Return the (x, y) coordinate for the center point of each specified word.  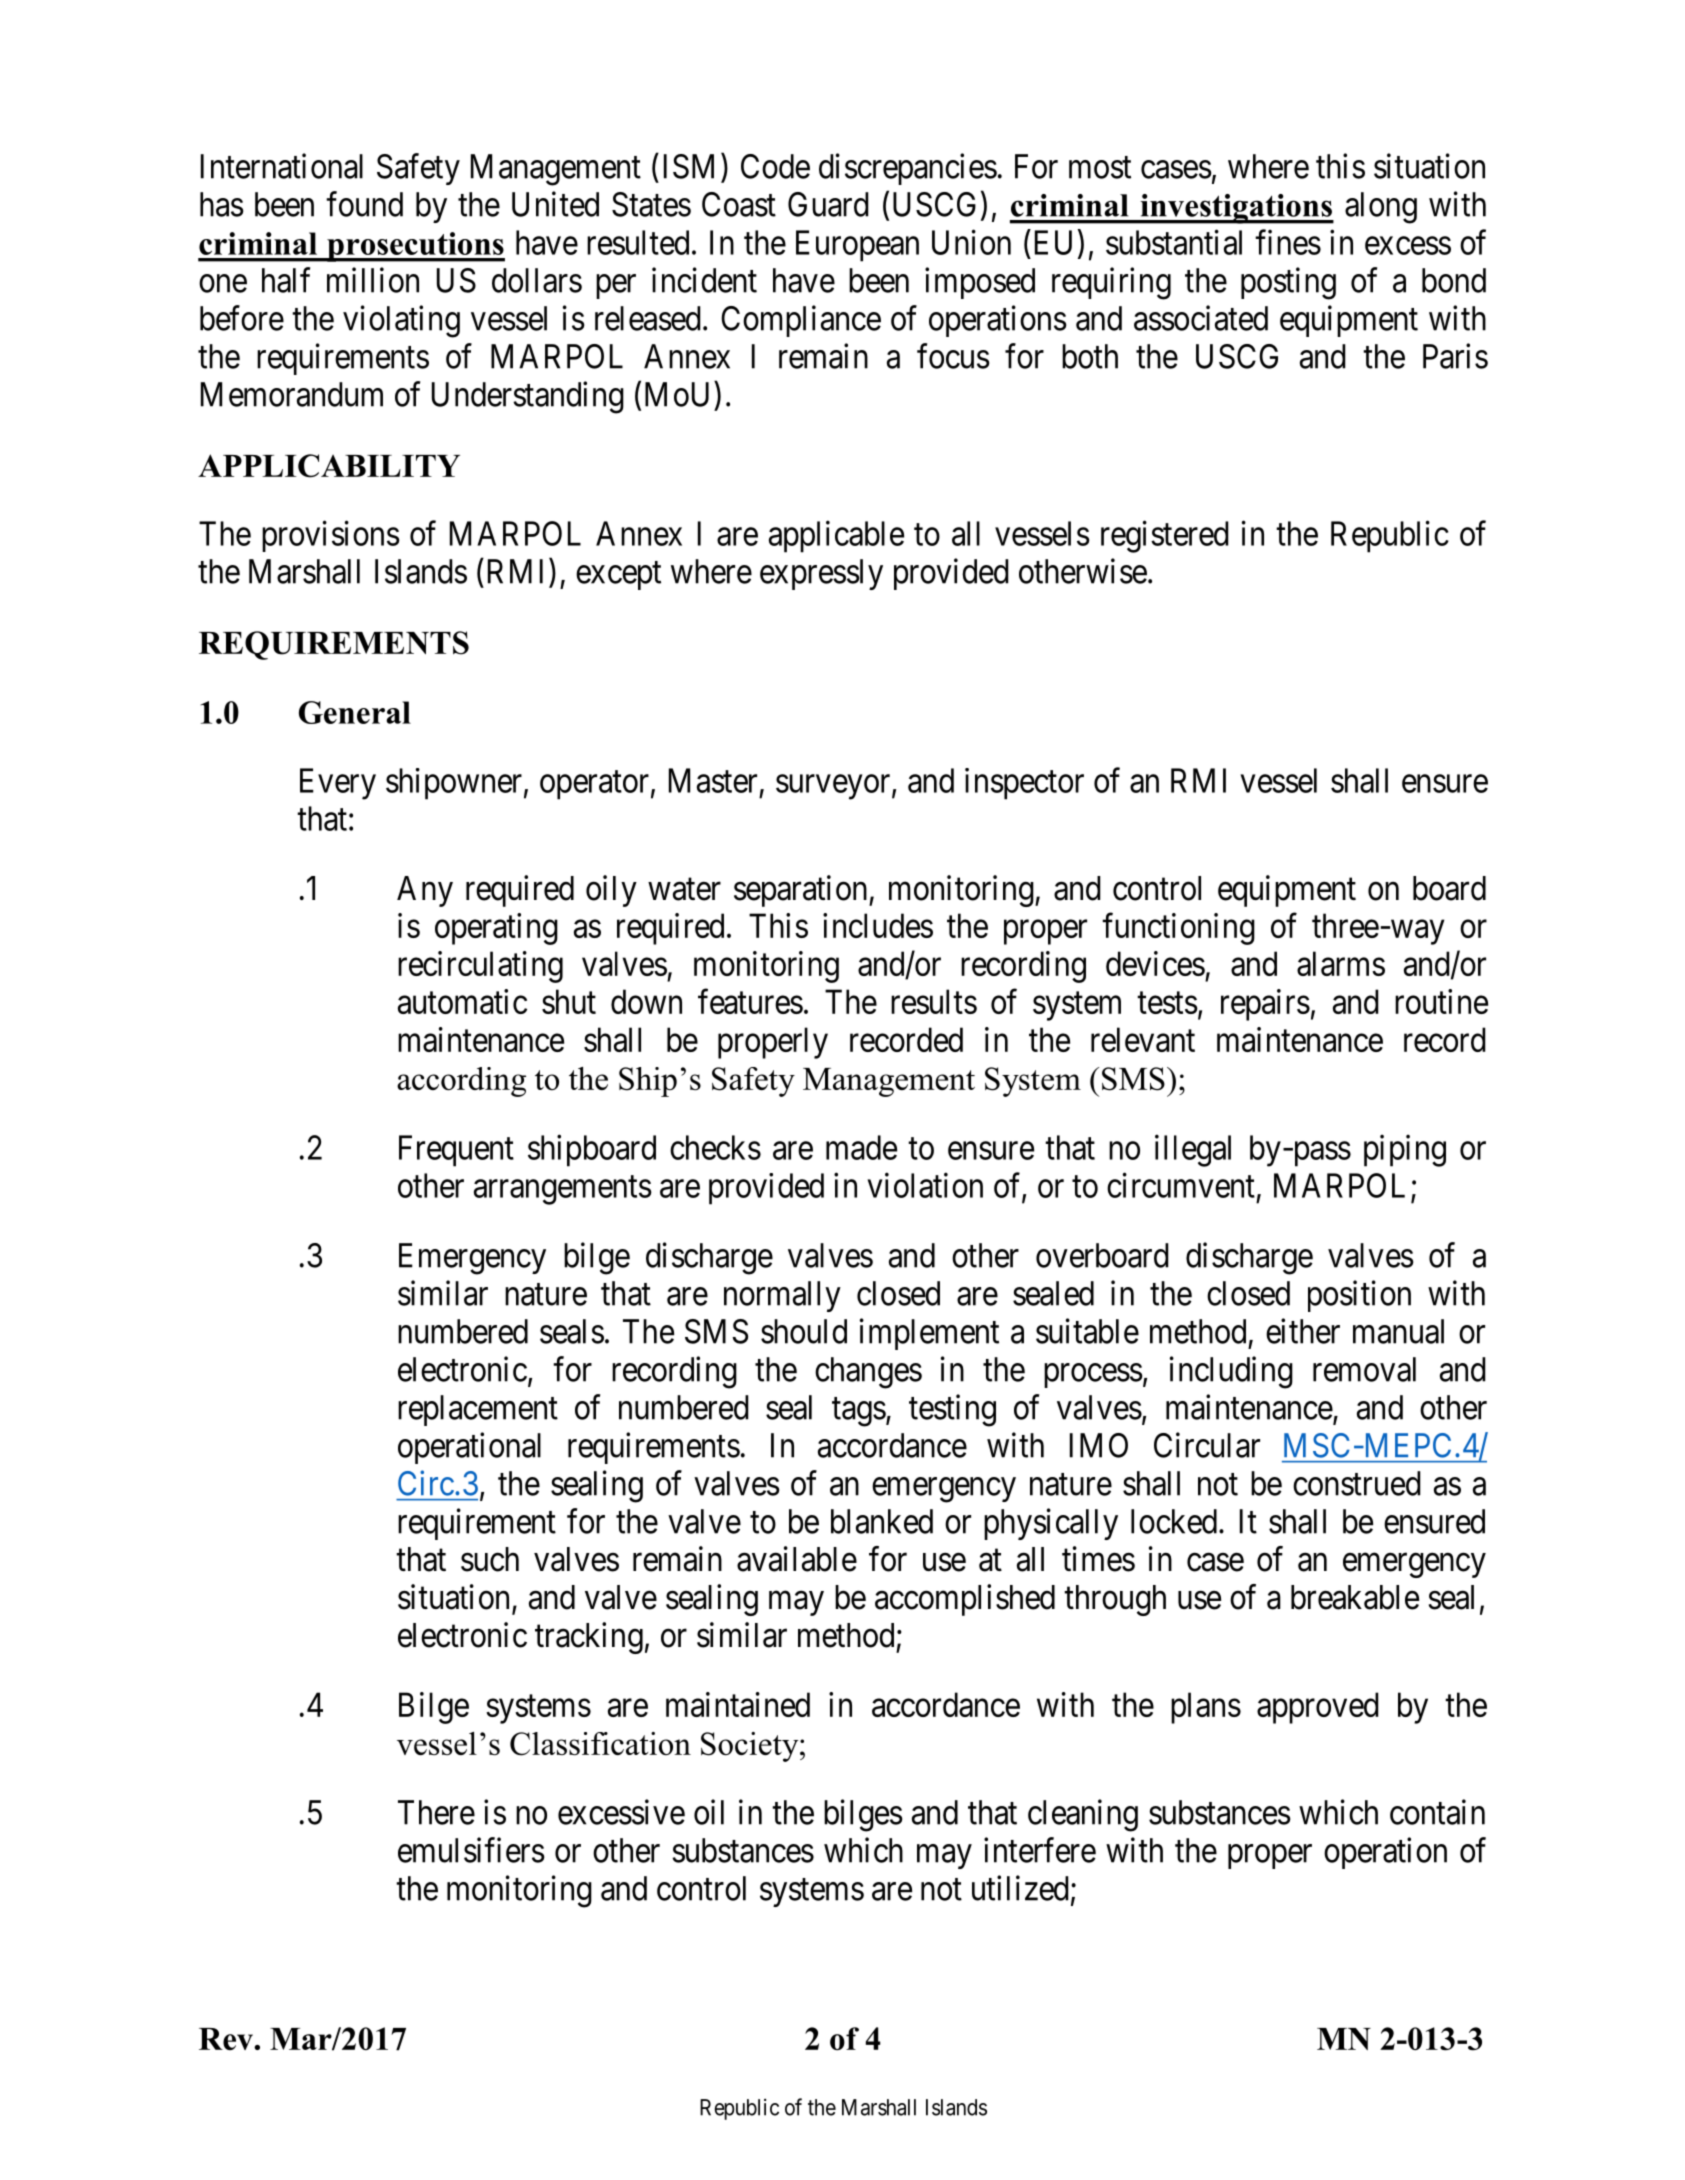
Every (338, 784)
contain (1437, 1812)
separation (802, 891)
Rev (227, 2039)
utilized (1020, 1888)
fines (1288, 242)
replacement (478, 1410)
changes (868, 1373)
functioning (1178, 929)
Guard (828, 204)
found (364, 204)
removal (1364, 1369)
